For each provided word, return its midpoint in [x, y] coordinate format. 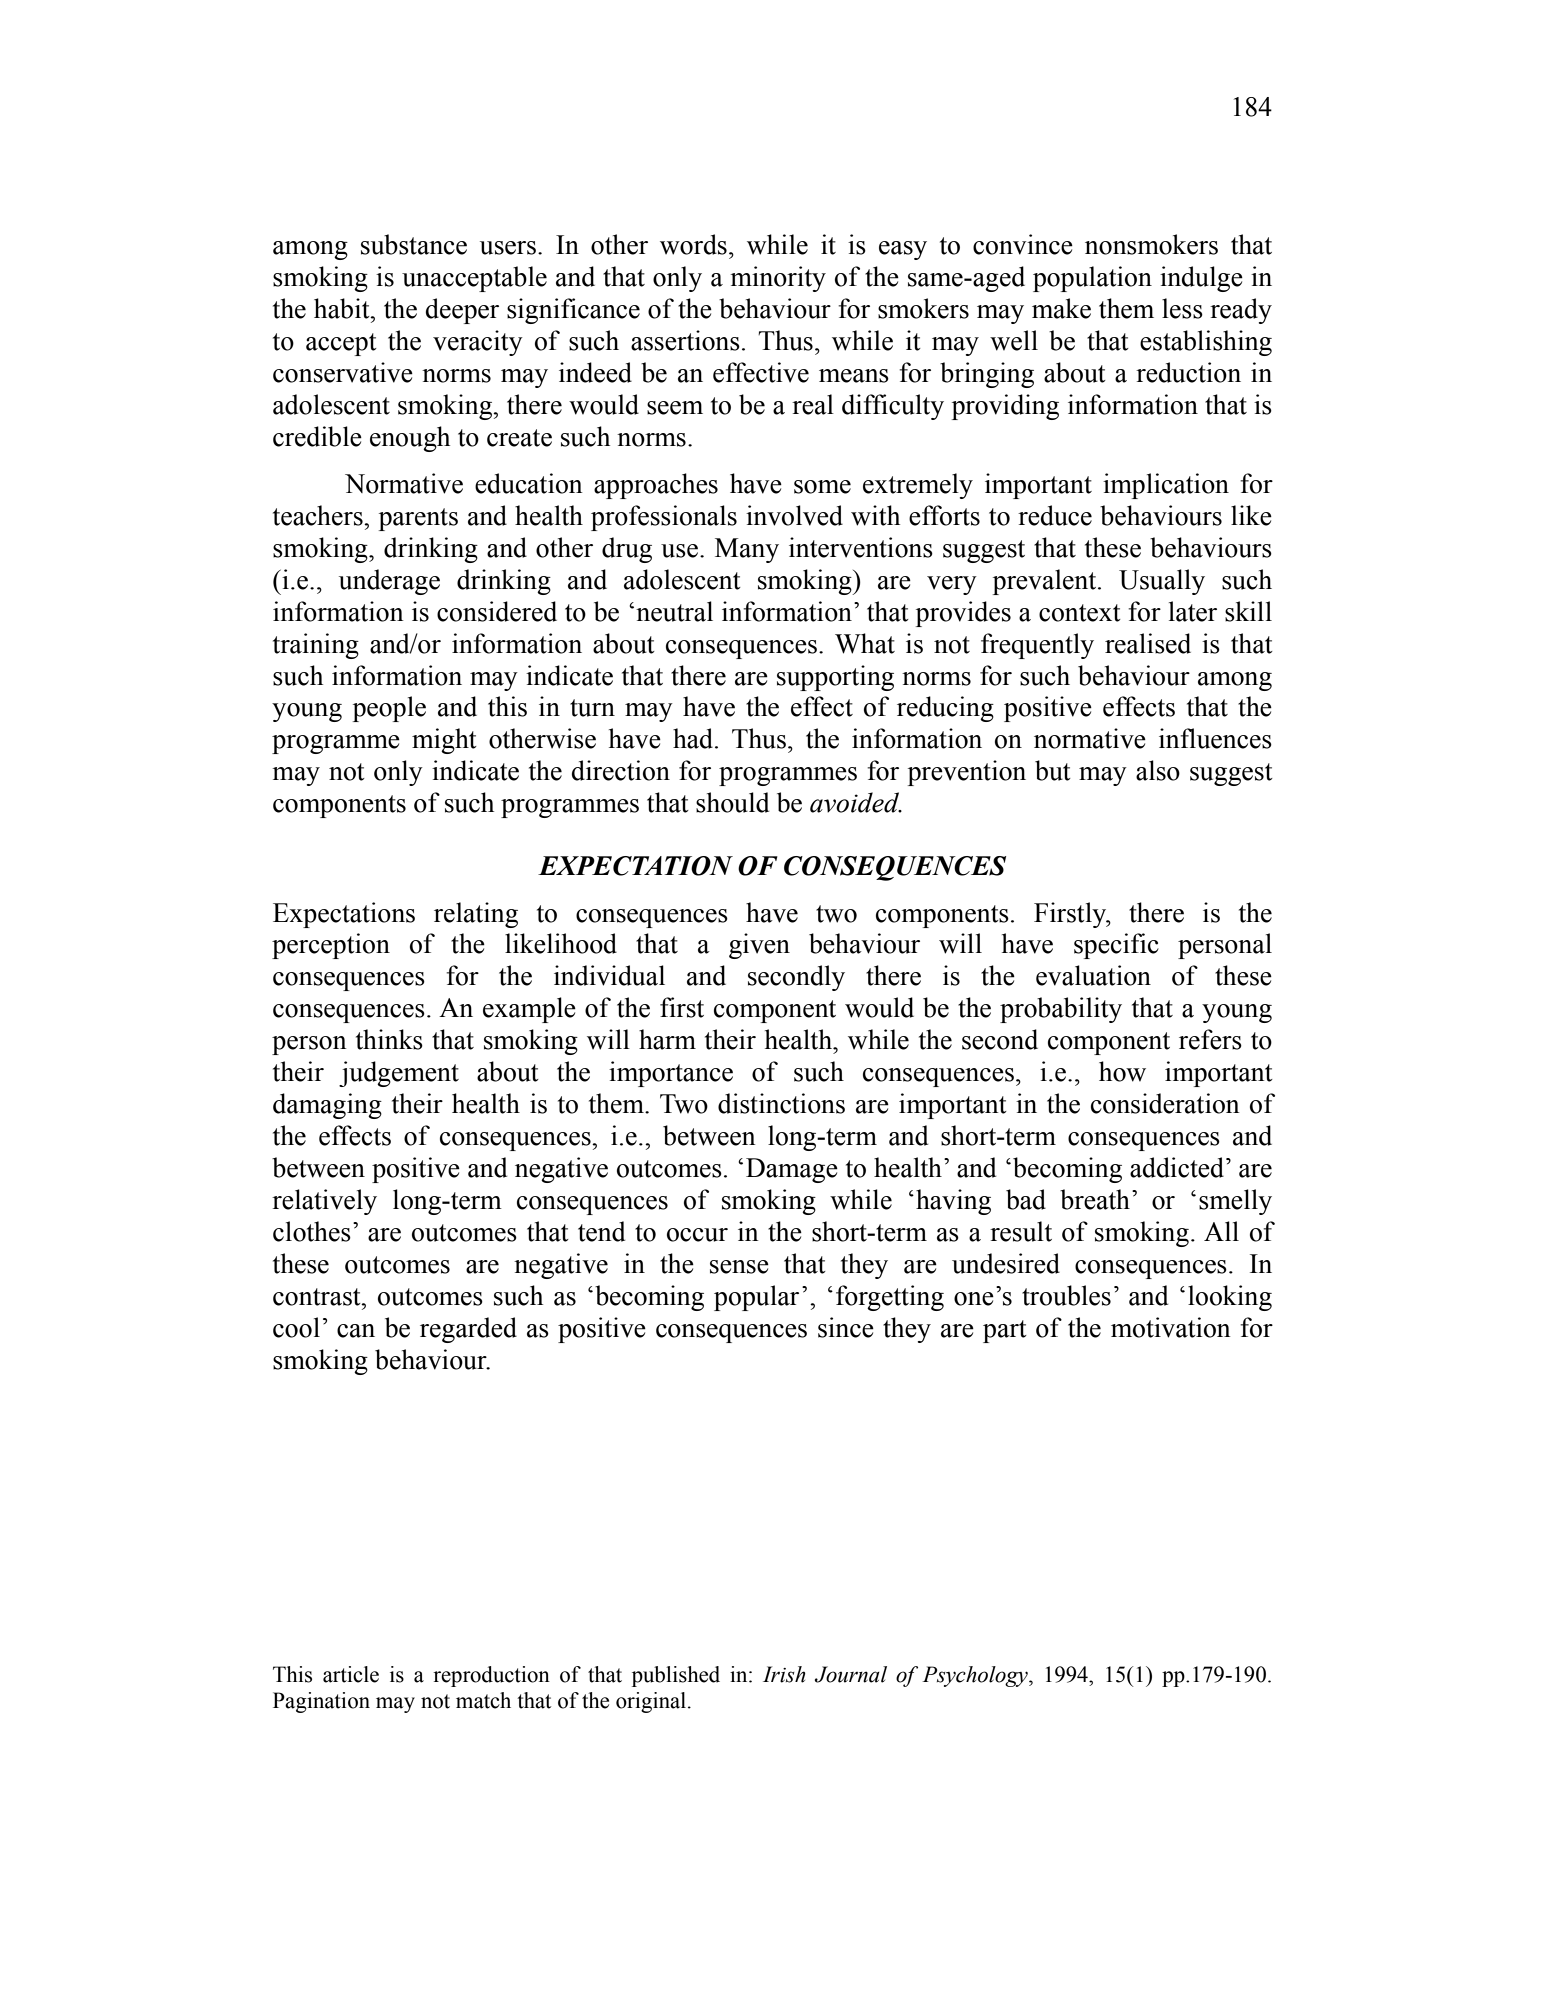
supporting [835, 678]
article [351, 1674]
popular [756, 1298]
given [759, 946]
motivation [1171, 1327]
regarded [468, 1330]
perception [331, 946]
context [1080, 613]
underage [389, 582]
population [1092, 279]
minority [778, 279]
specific [1116, 946]
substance [414, 244]
